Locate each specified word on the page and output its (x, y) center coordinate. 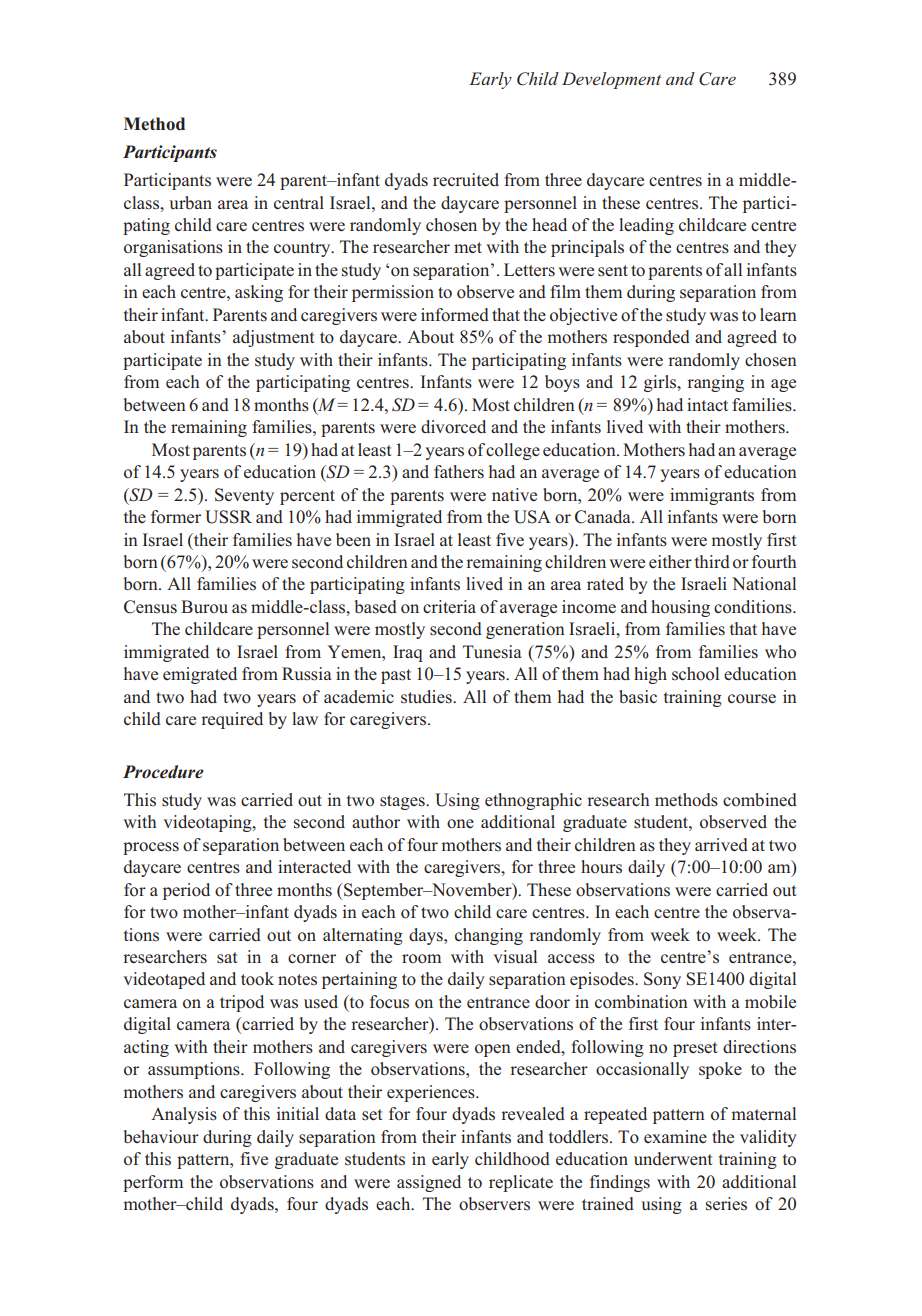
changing (489, 936)
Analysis (184, 1115)
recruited (466, 179)
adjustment (274, 338)
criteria (449, 606)
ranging (715, 383)
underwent (673, 1158)
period (186, 891)
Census (150, 607)
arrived (721, 844)
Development (611, 80)
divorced (453, 427)
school (695, 674)
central (299, 202)
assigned (429, 1183)
